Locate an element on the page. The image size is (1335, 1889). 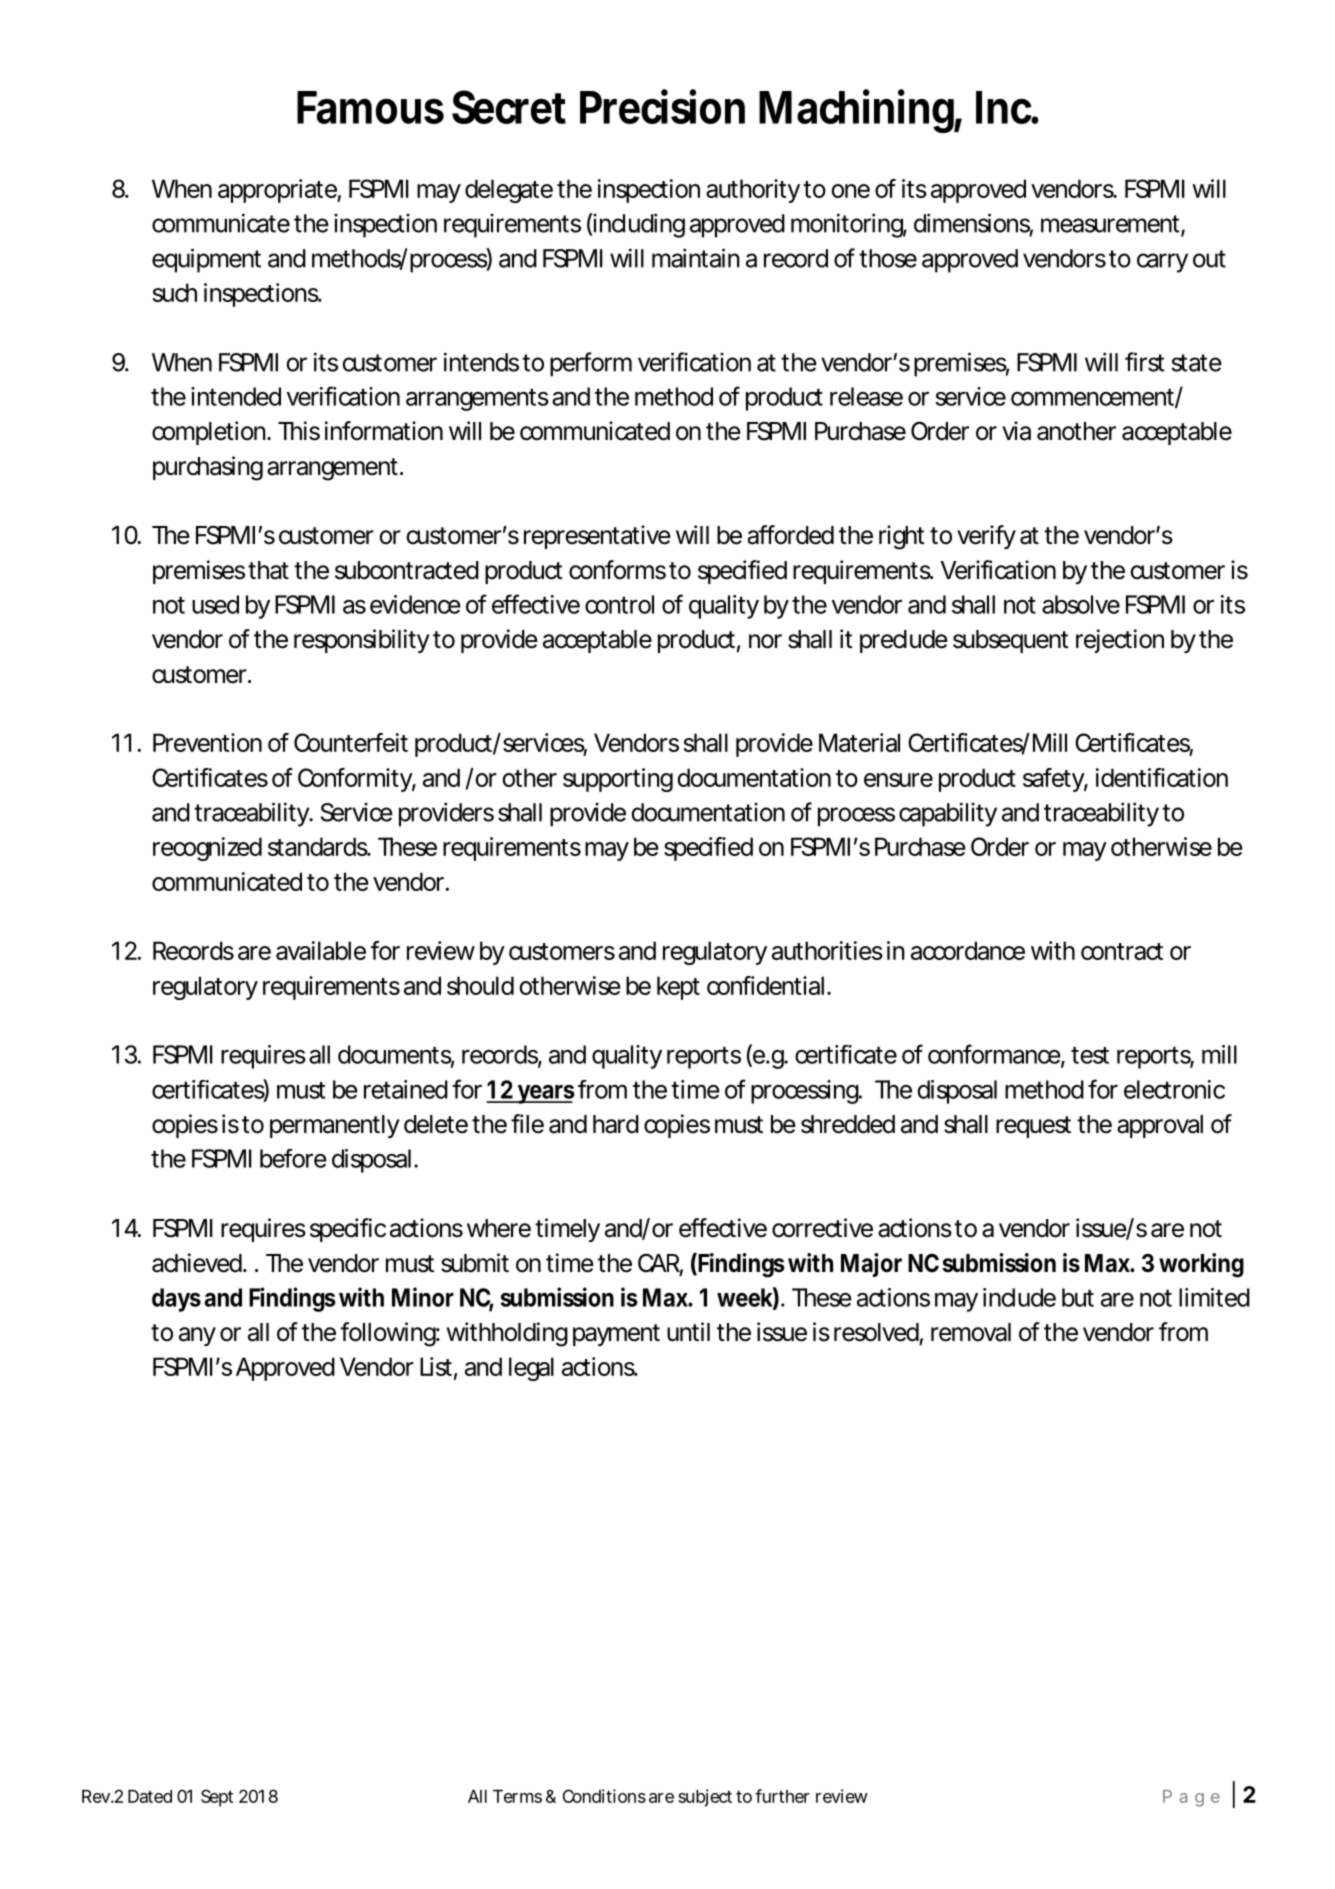
Sept is located at coordinates (217, 1798).
